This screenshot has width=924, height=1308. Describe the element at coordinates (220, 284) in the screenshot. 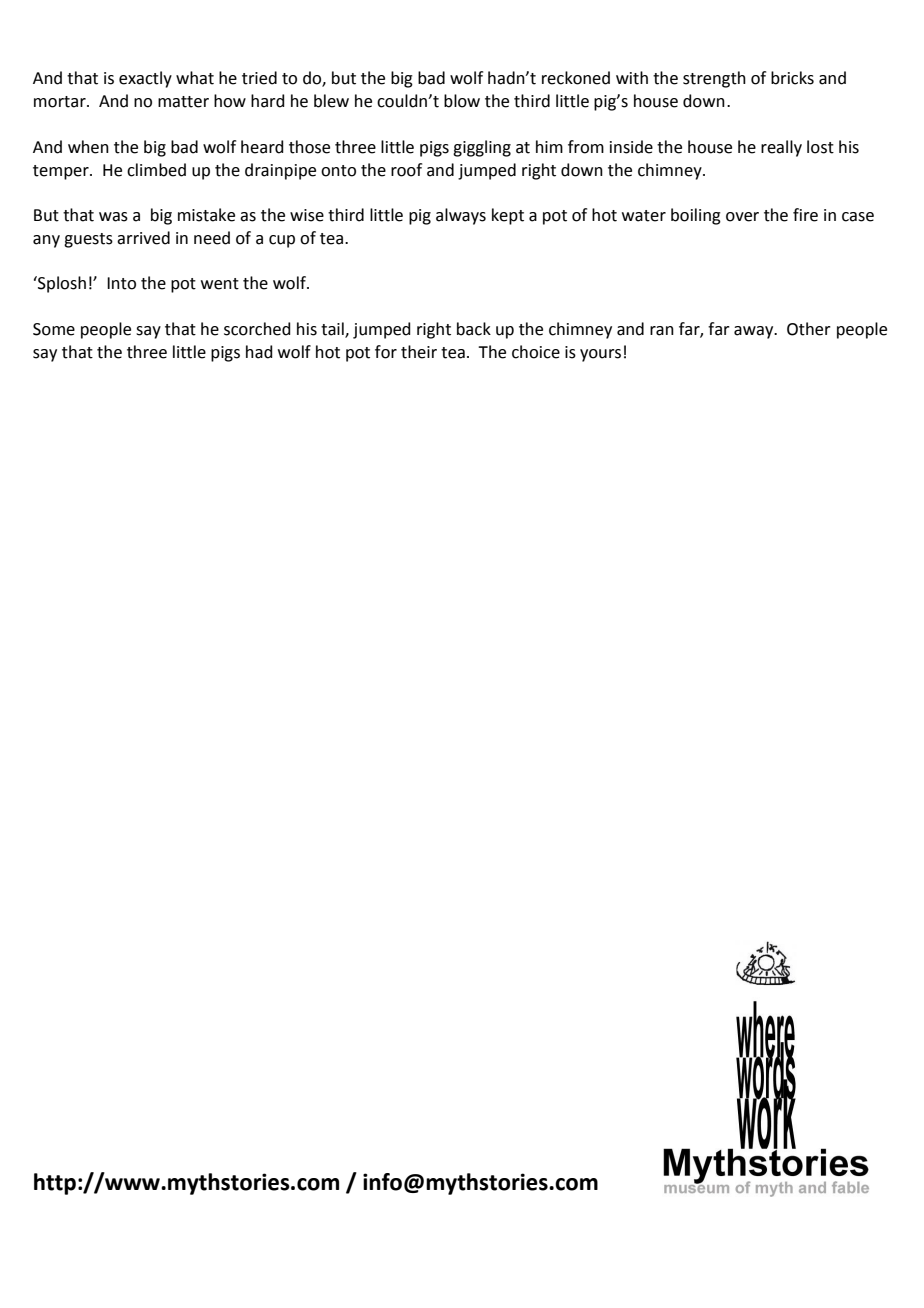

I see `went` at that location.
